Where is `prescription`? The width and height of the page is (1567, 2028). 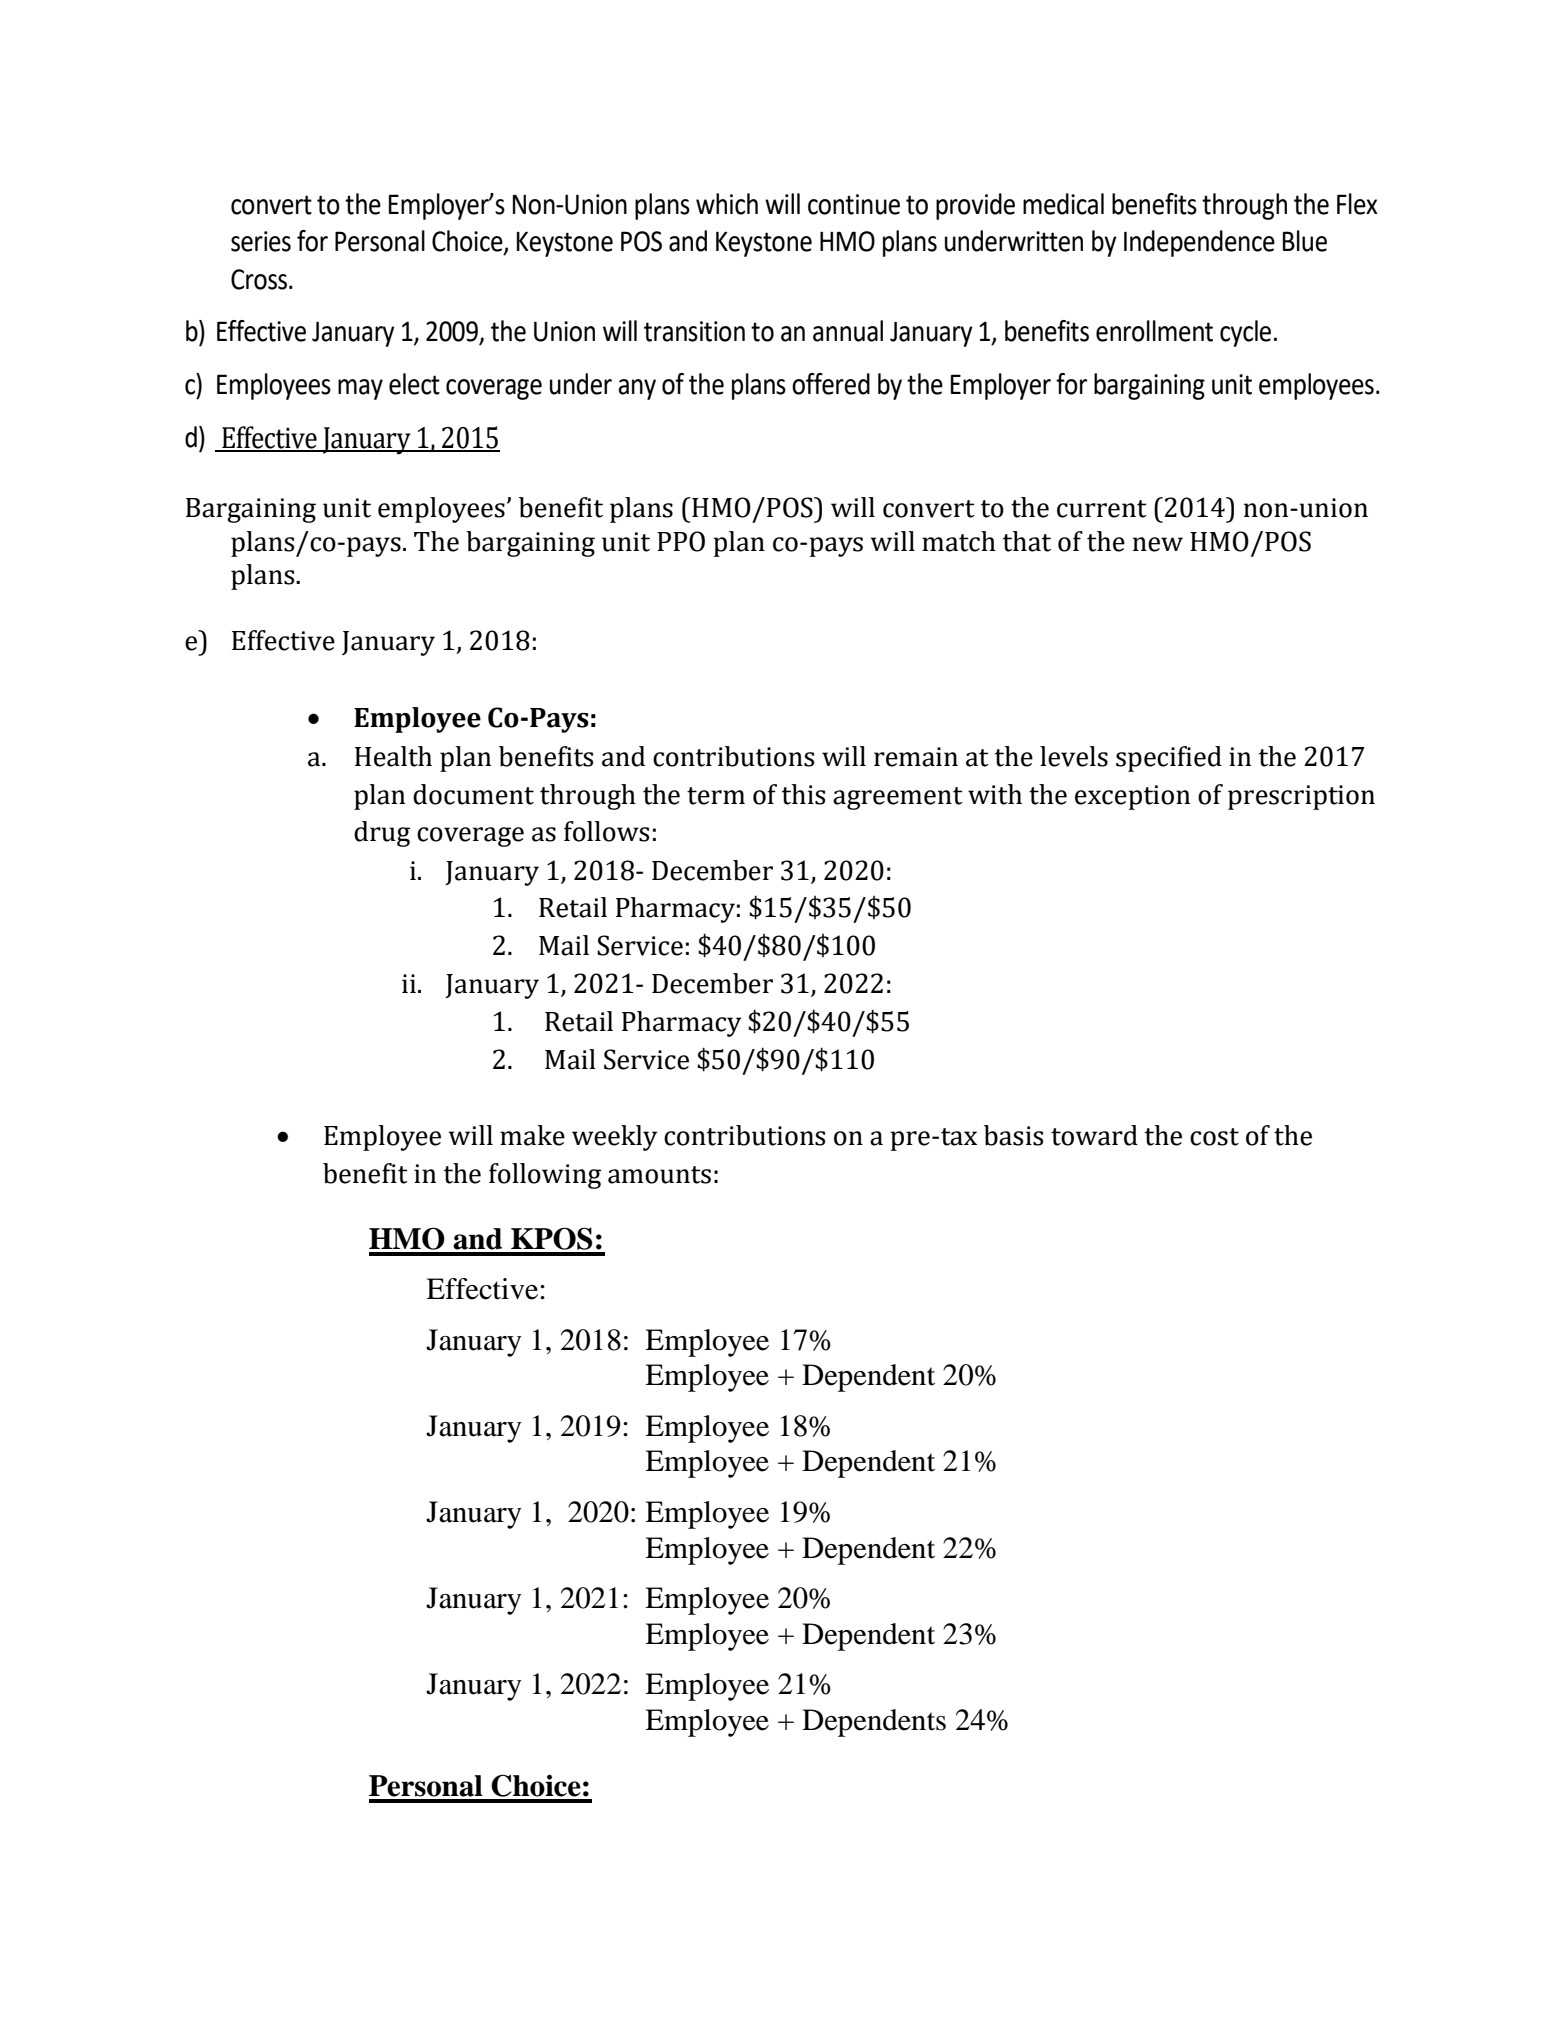
prescription is located at coordinates (1301, 797).
